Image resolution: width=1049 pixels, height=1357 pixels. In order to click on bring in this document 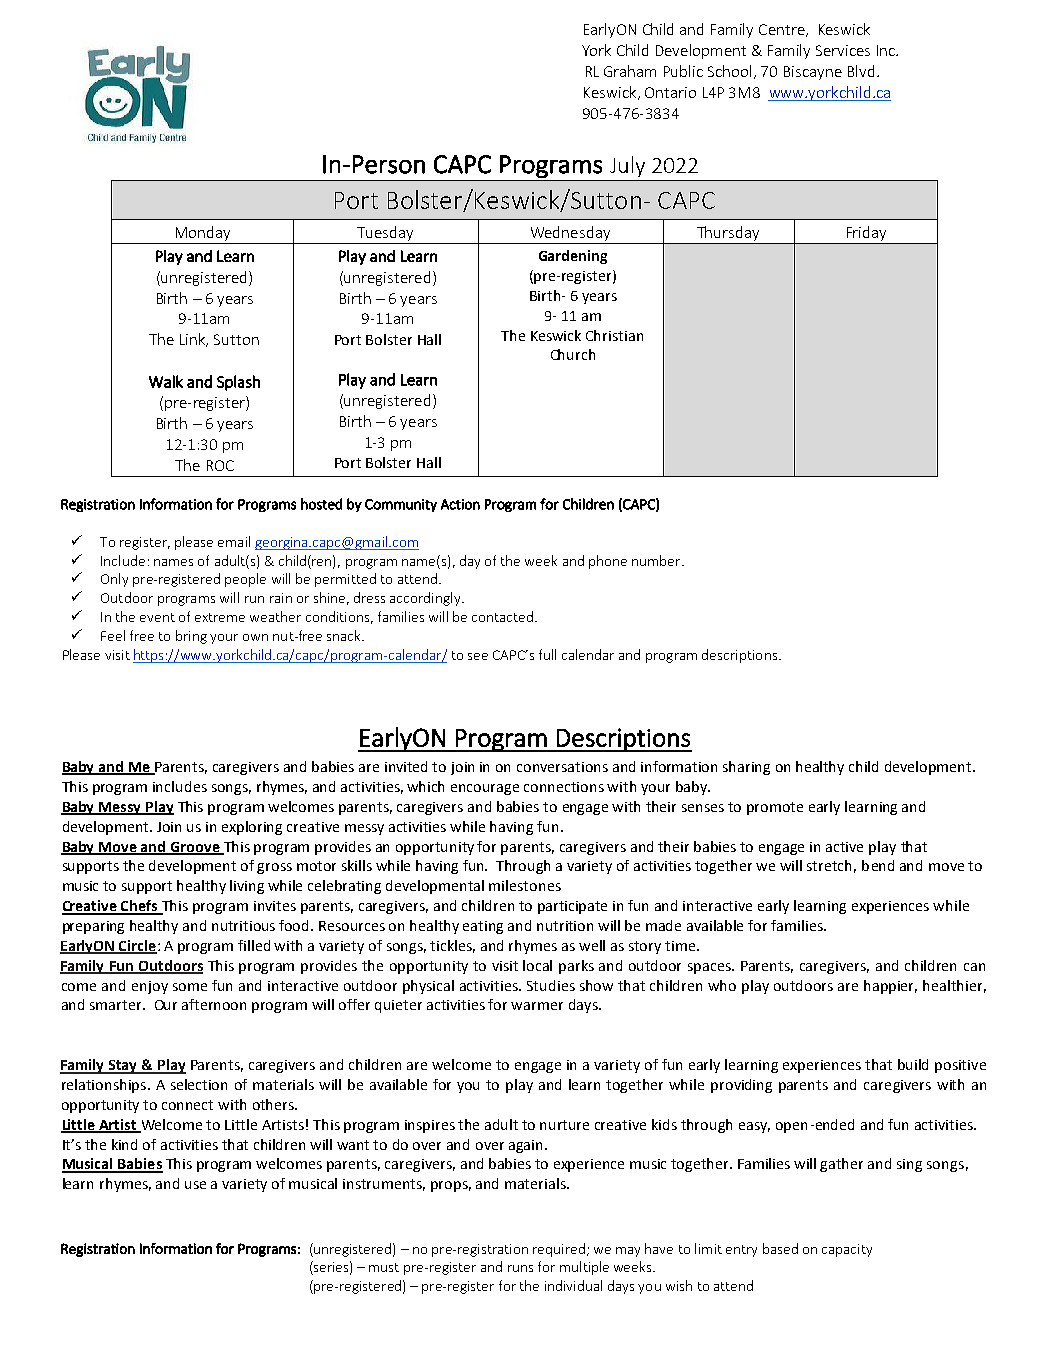, I will do `click(191, 637)`.
